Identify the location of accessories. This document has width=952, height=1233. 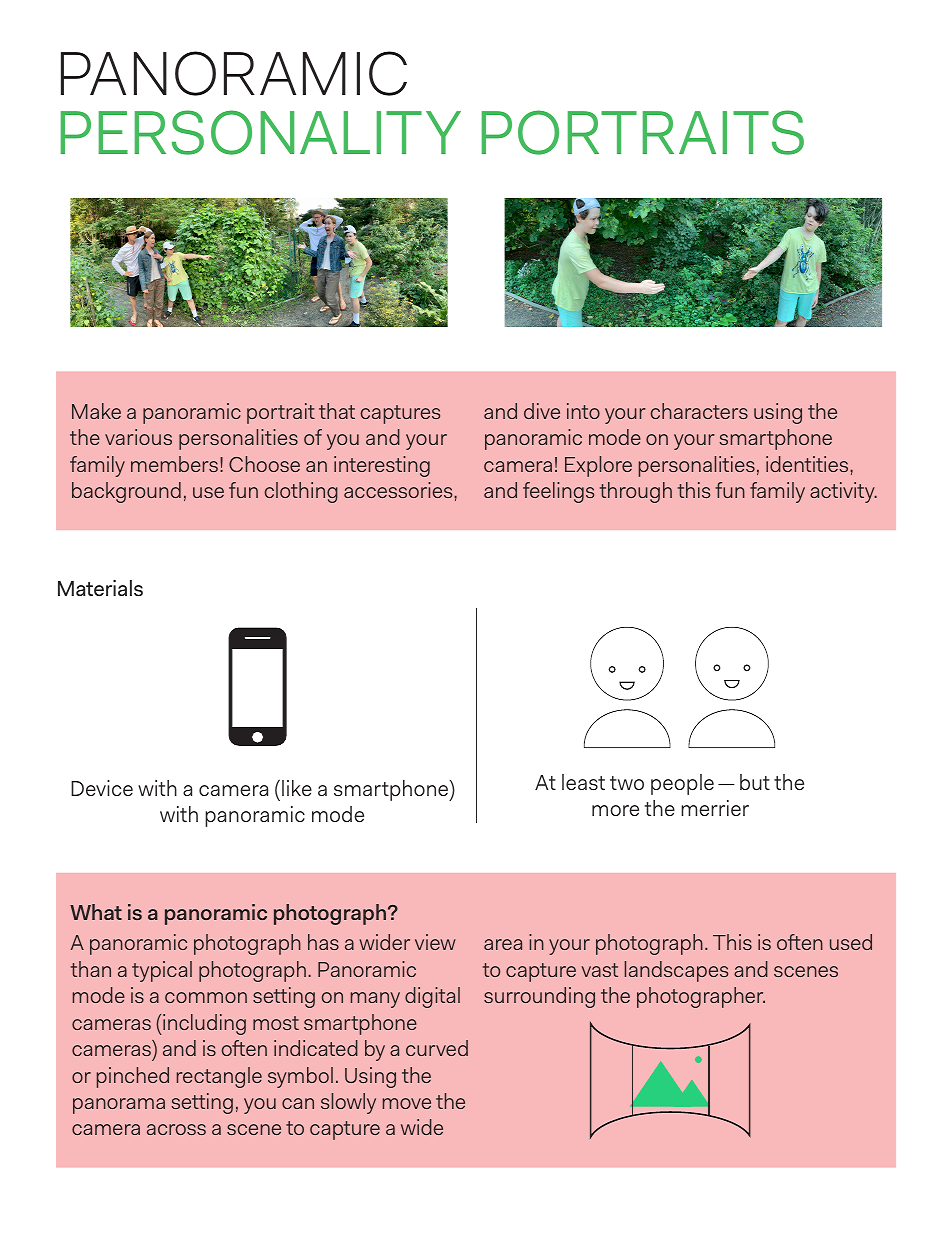
(399, 490).
